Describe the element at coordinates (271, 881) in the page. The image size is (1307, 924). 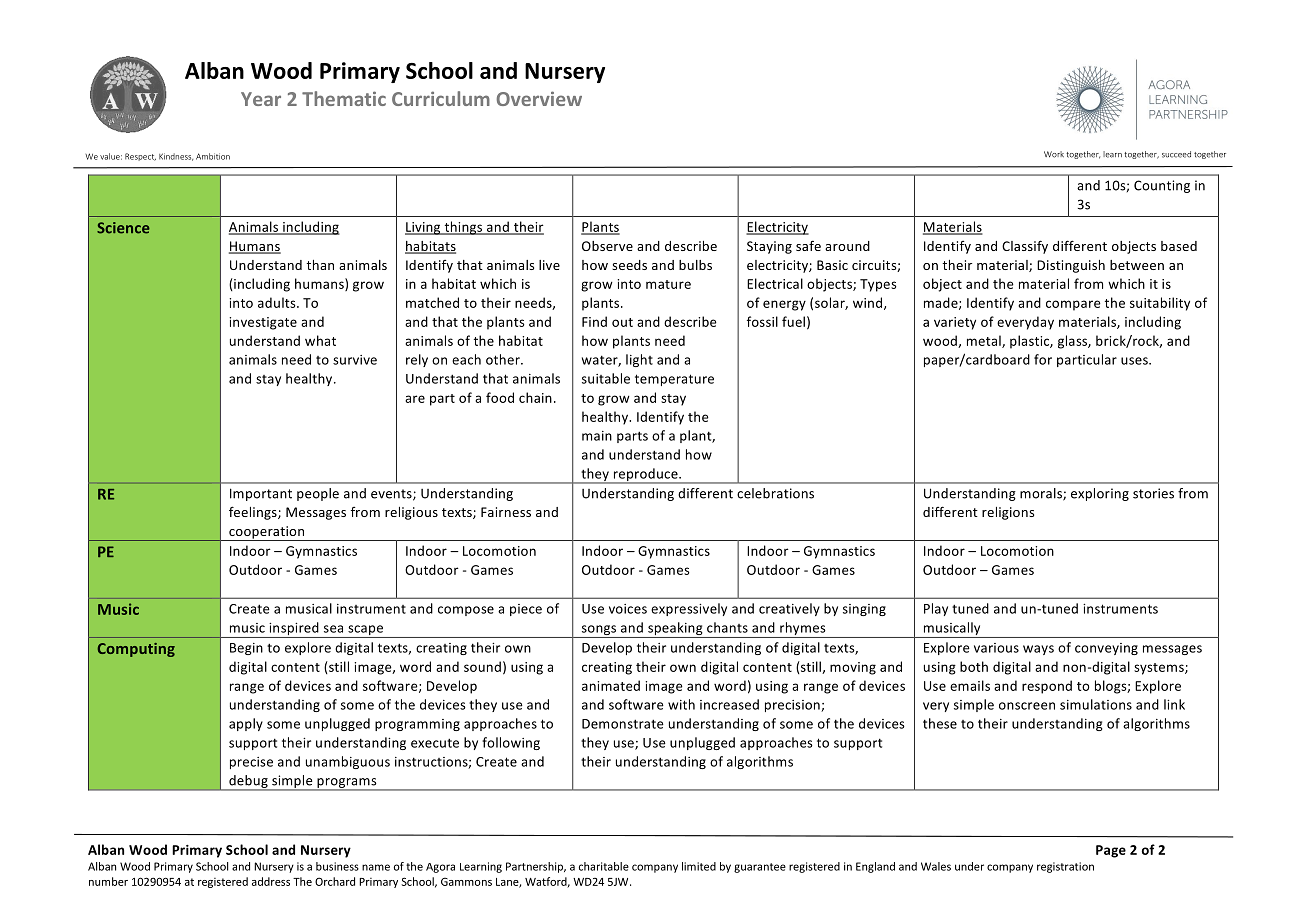
I see `address` at that location.
